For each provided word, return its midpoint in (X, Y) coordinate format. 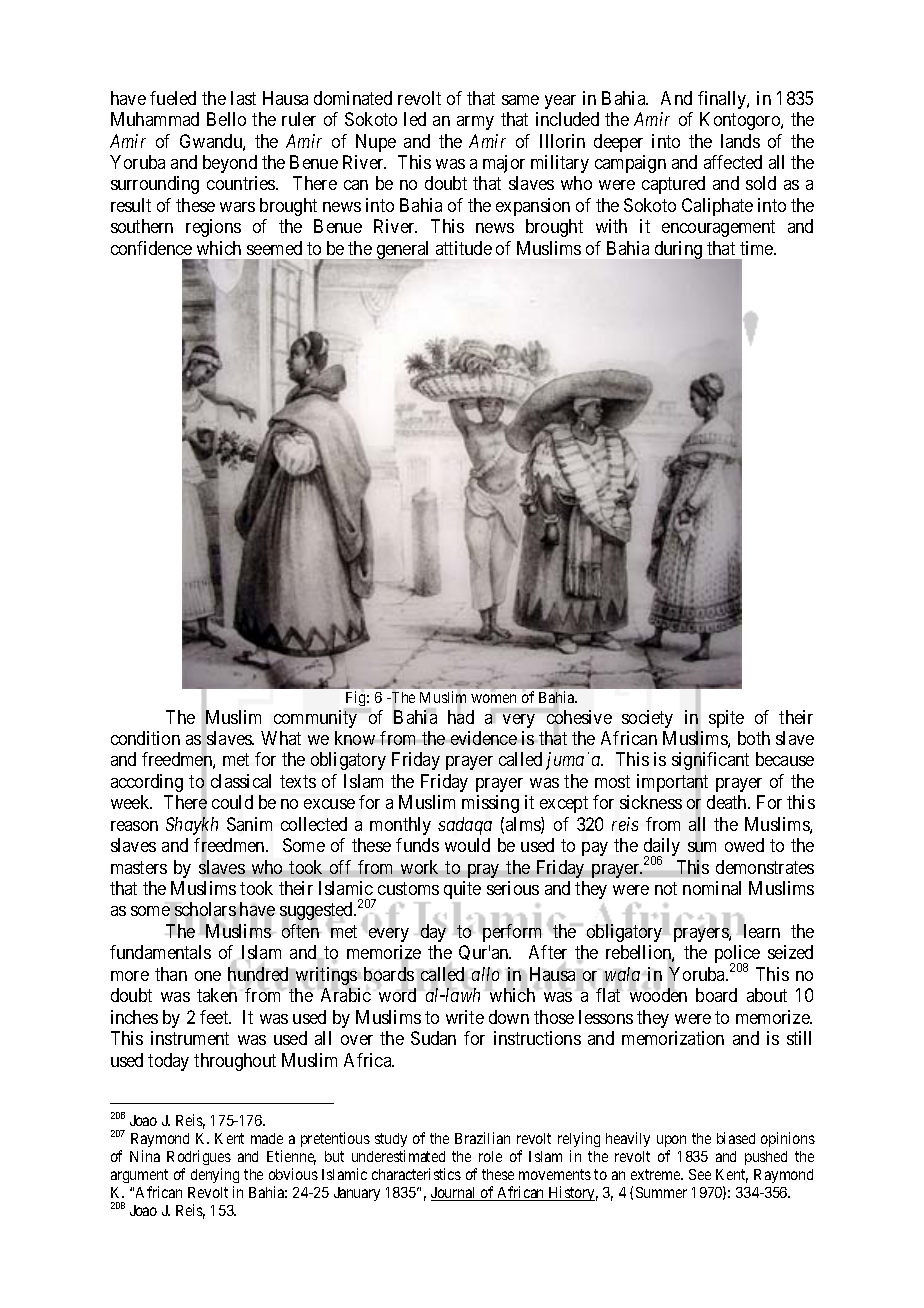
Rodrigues (199, 1157)
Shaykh (192, 827)
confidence (151, 248)
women (493, 698)
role (490, 1156)
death (728, 802)
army (475, 123)
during (680, 251)
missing (490, 804)
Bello (226, 119)
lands (740, 141)
